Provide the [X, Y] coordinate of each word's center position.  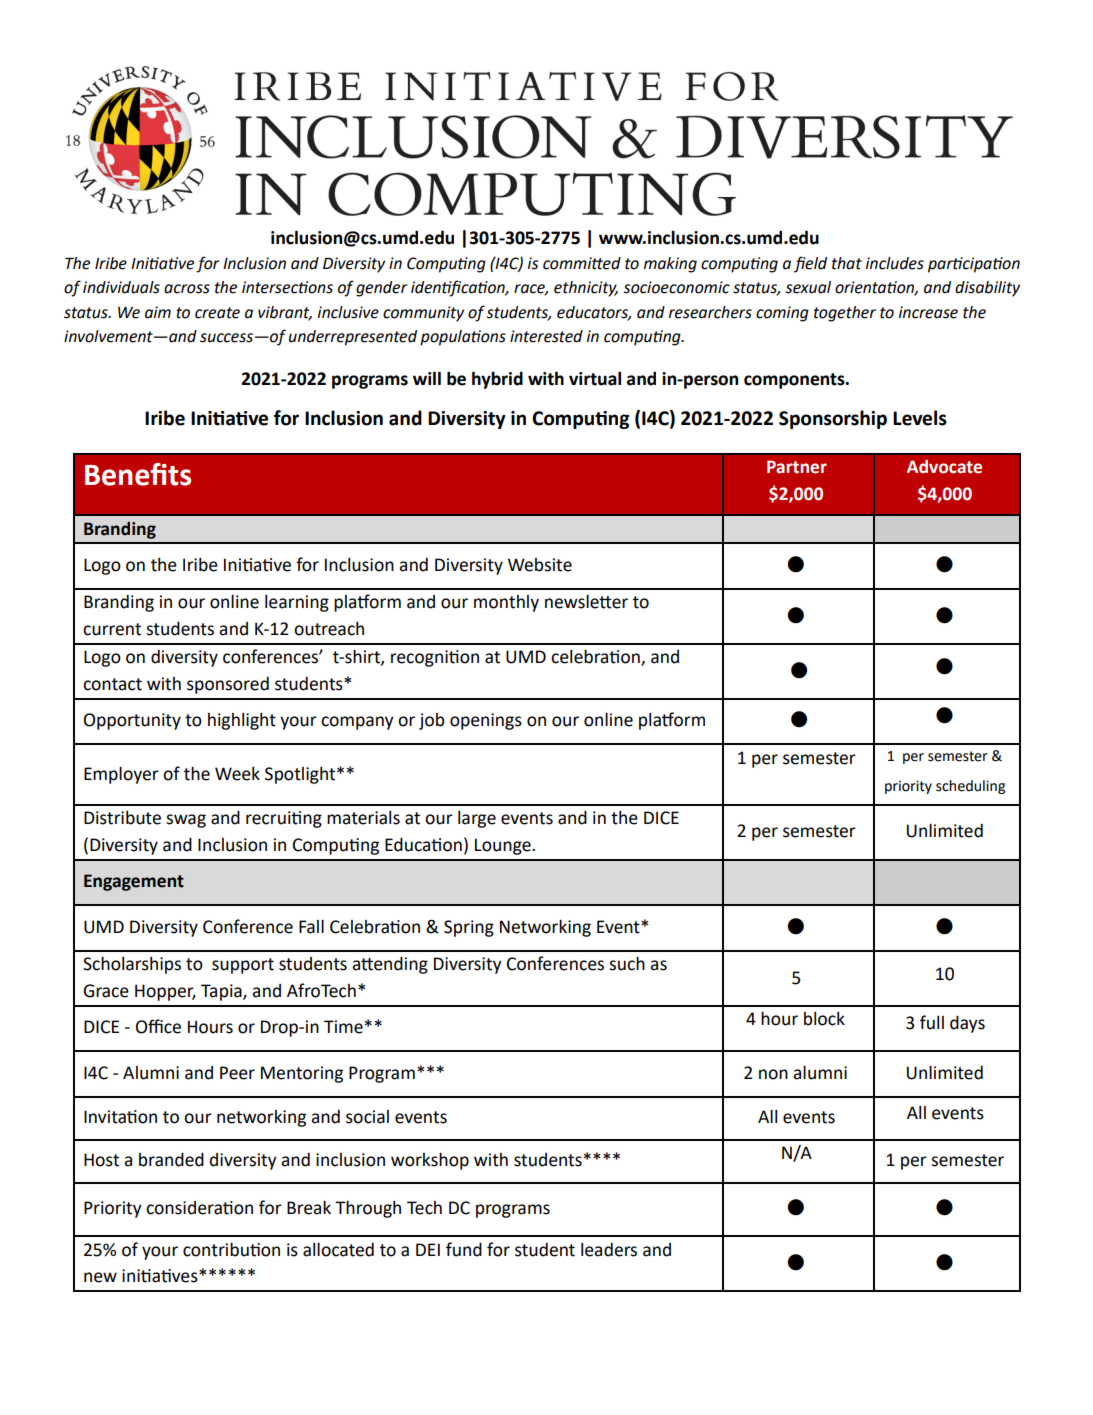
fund [464, 1249]
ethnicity [586, 289]
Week [237, 774]
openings [486, 721]
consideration [199, 1208]
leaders [609, 1250]
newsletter [586, 602]
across [187, 289]
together [845, 314]
